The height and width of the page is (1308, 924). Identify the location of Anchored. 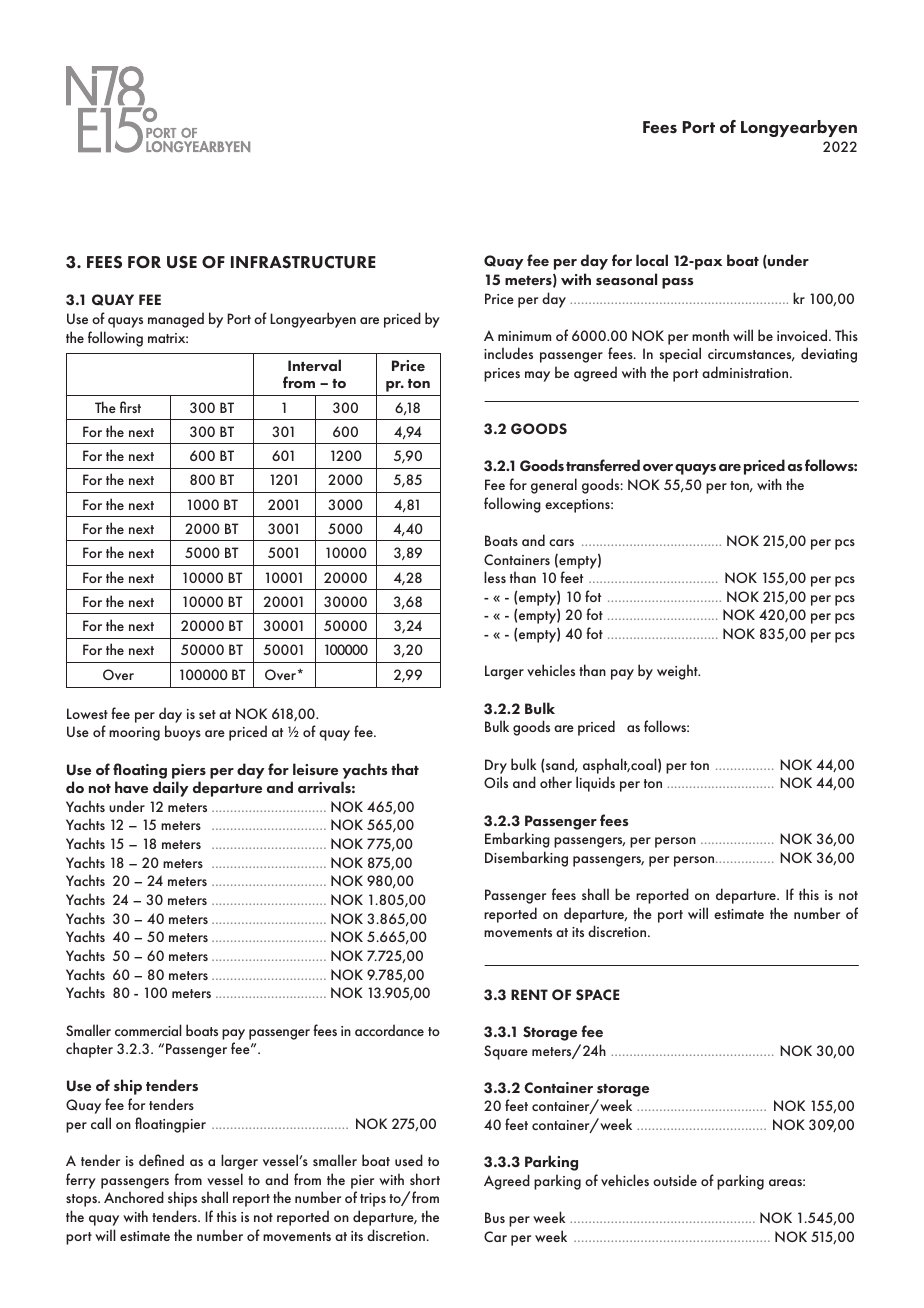
(134, 1197).
